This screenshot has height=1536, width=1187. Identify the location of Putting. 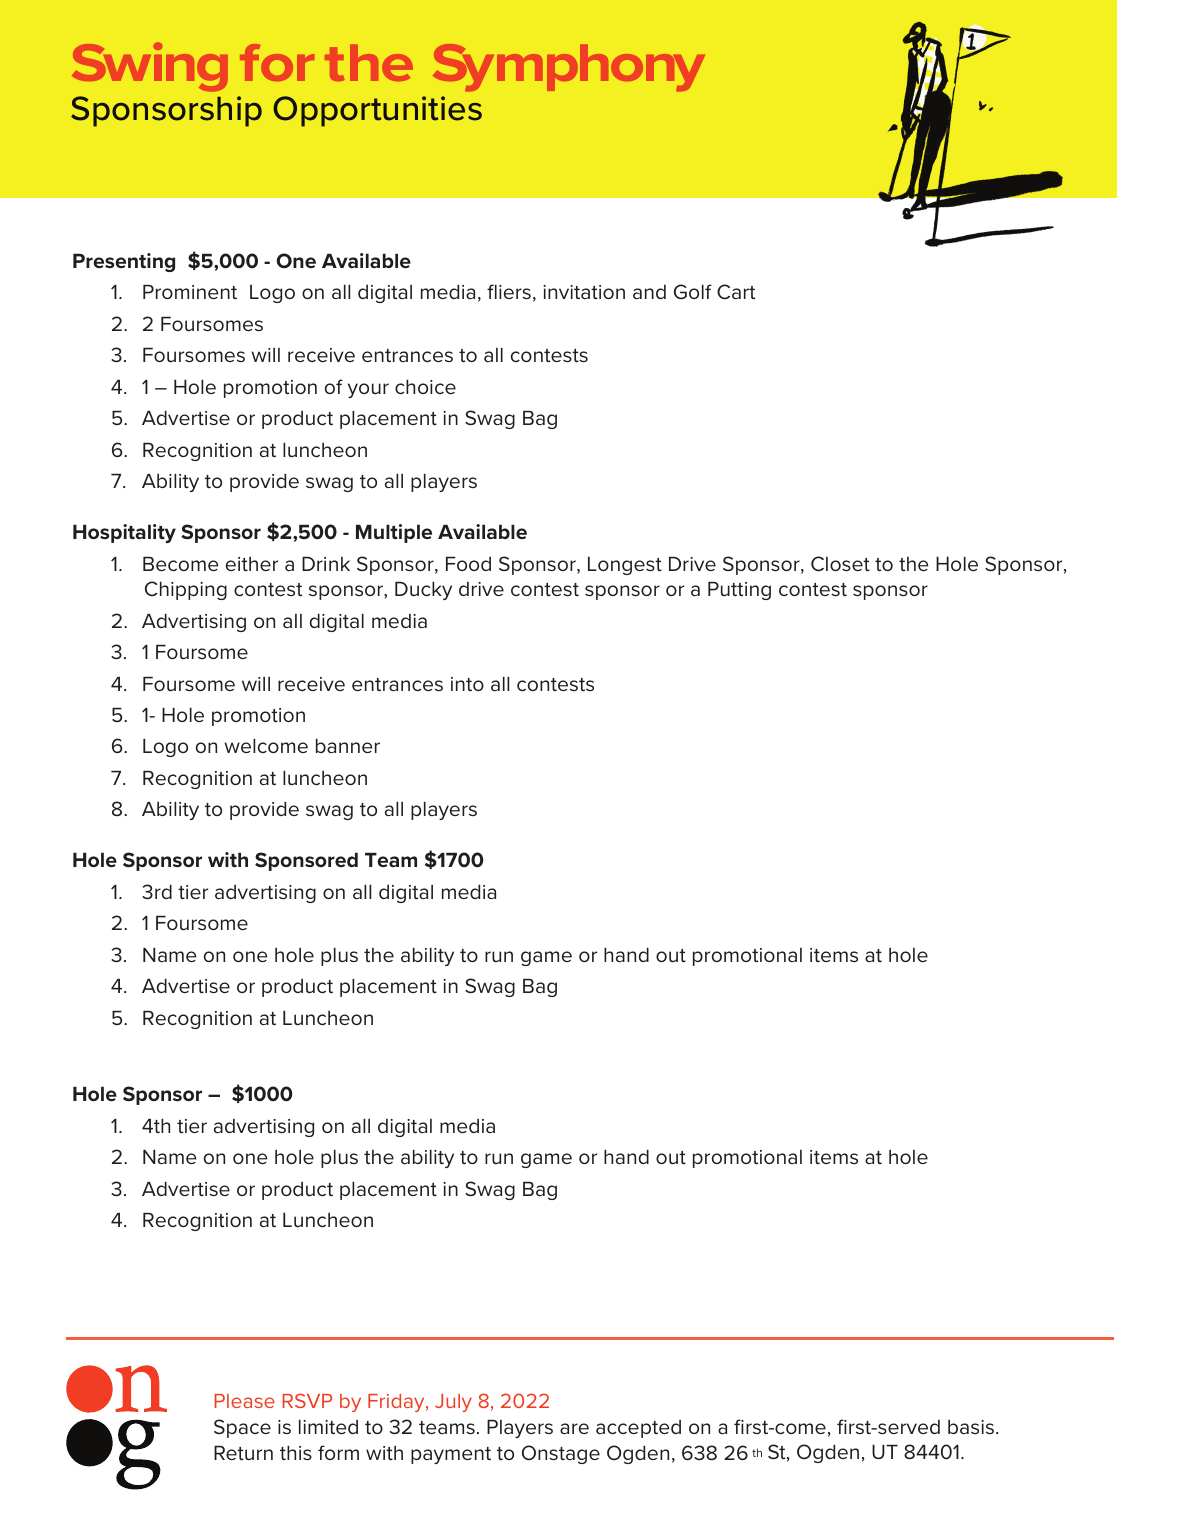
(739, 590).
